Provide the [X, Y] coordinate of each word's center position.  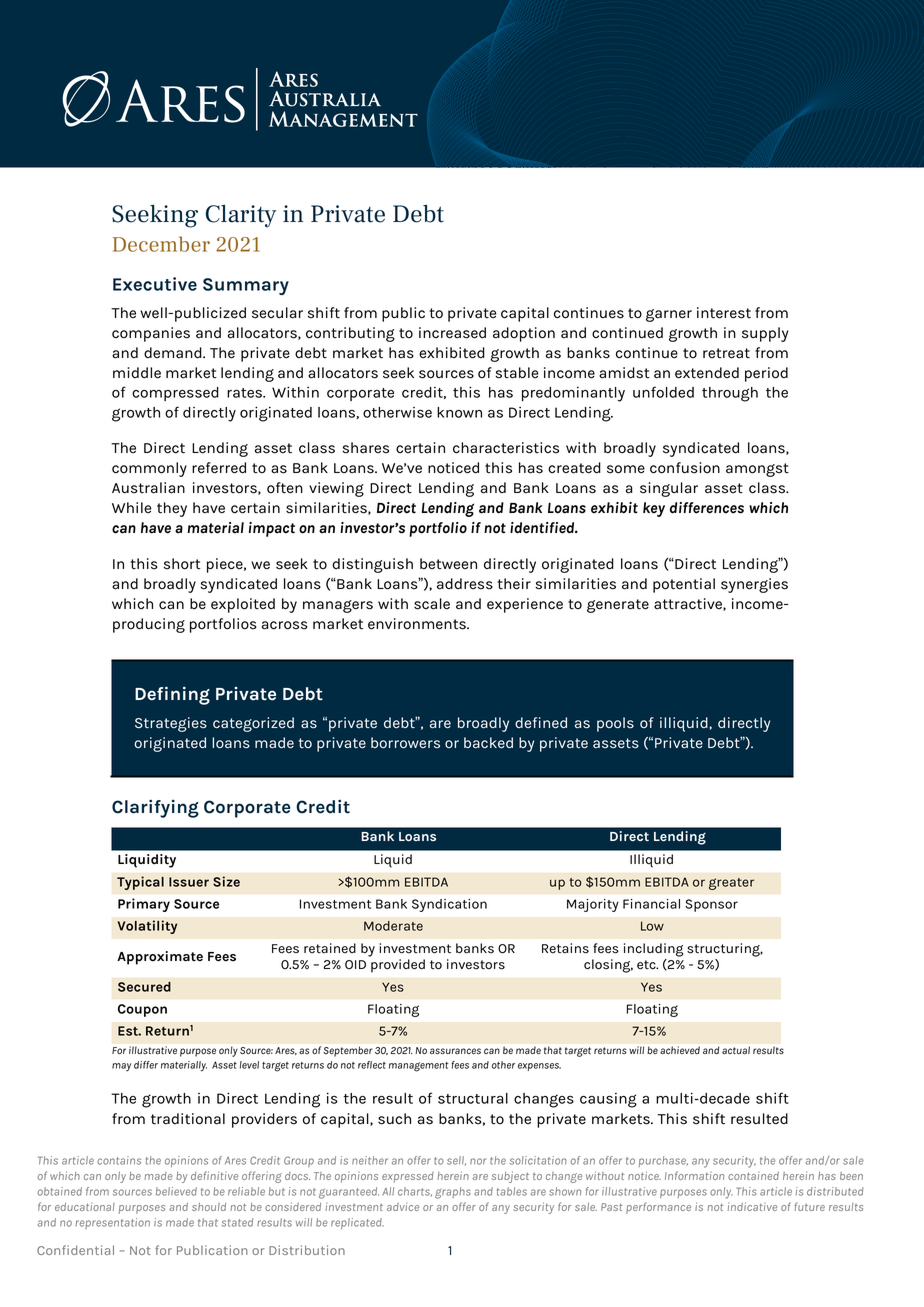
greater [731, 884]
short [182, 564]
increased [452, 333]
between [448, 564]
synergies [754, 585]
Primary [144, 905]
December [161, 244]
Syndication [449, 905]
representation [112, 1223]
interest [724, 313]
